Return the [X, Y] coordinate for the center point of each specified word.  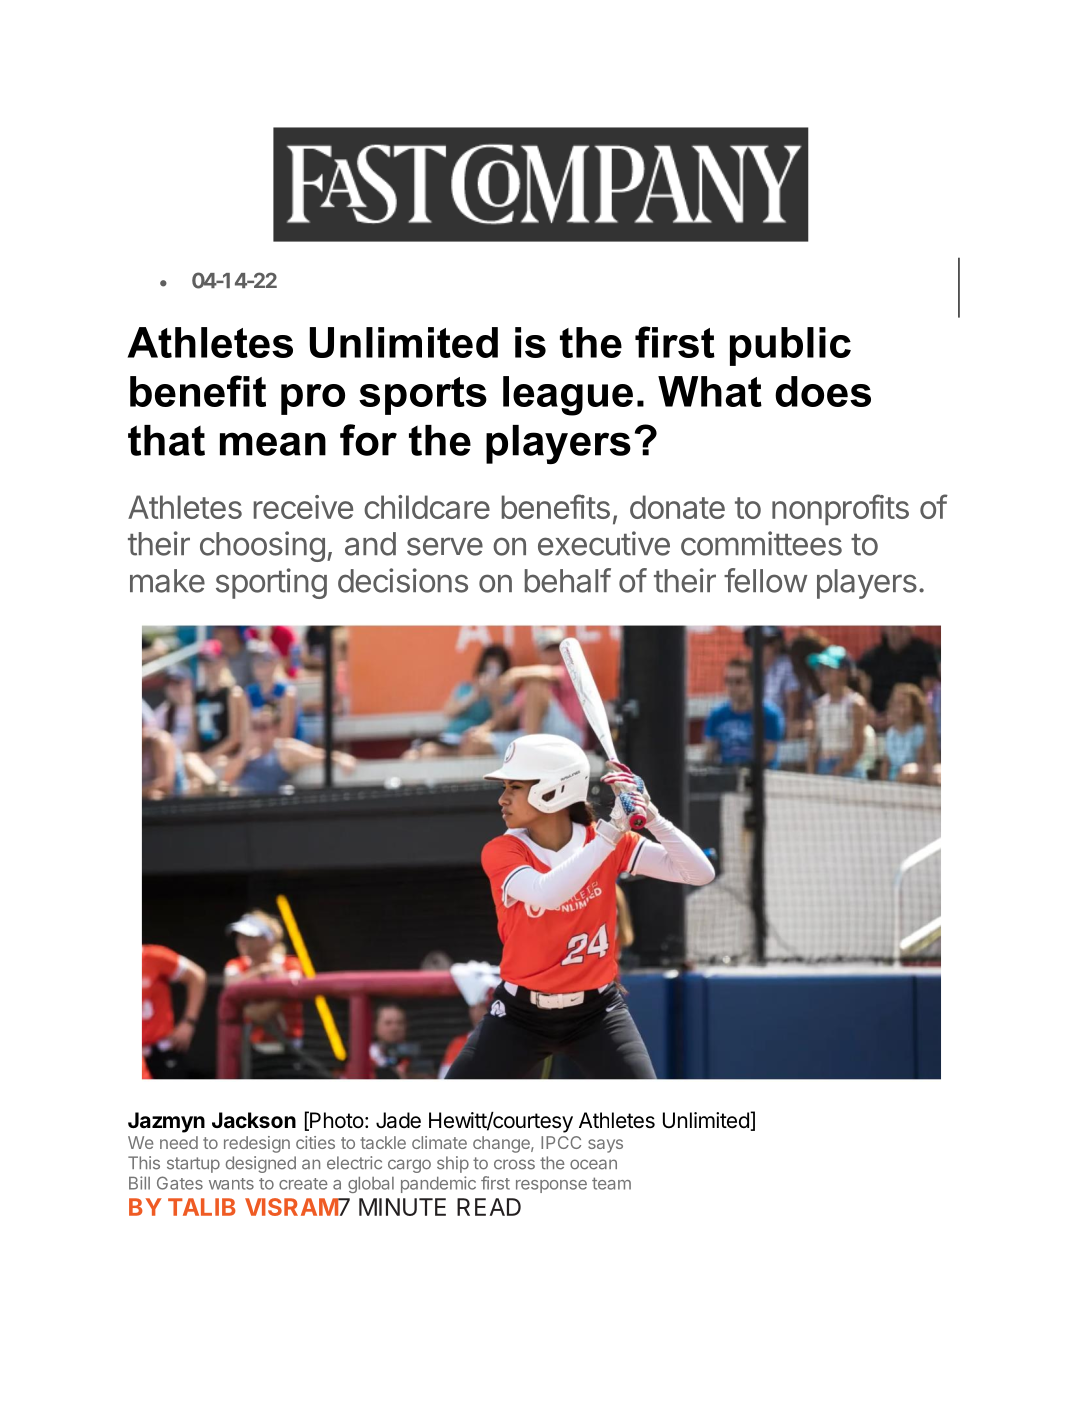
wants [231, 1184]
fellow [765, 580]
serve [445, 546]
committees [761, 543]
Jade [398, 1120]
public [790, 346]
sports [423, 396]
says [605, 1146]
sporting [271, 583]
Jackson [254, 1120]
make [167, 581]
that [166, 440]
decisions [403, 580]
